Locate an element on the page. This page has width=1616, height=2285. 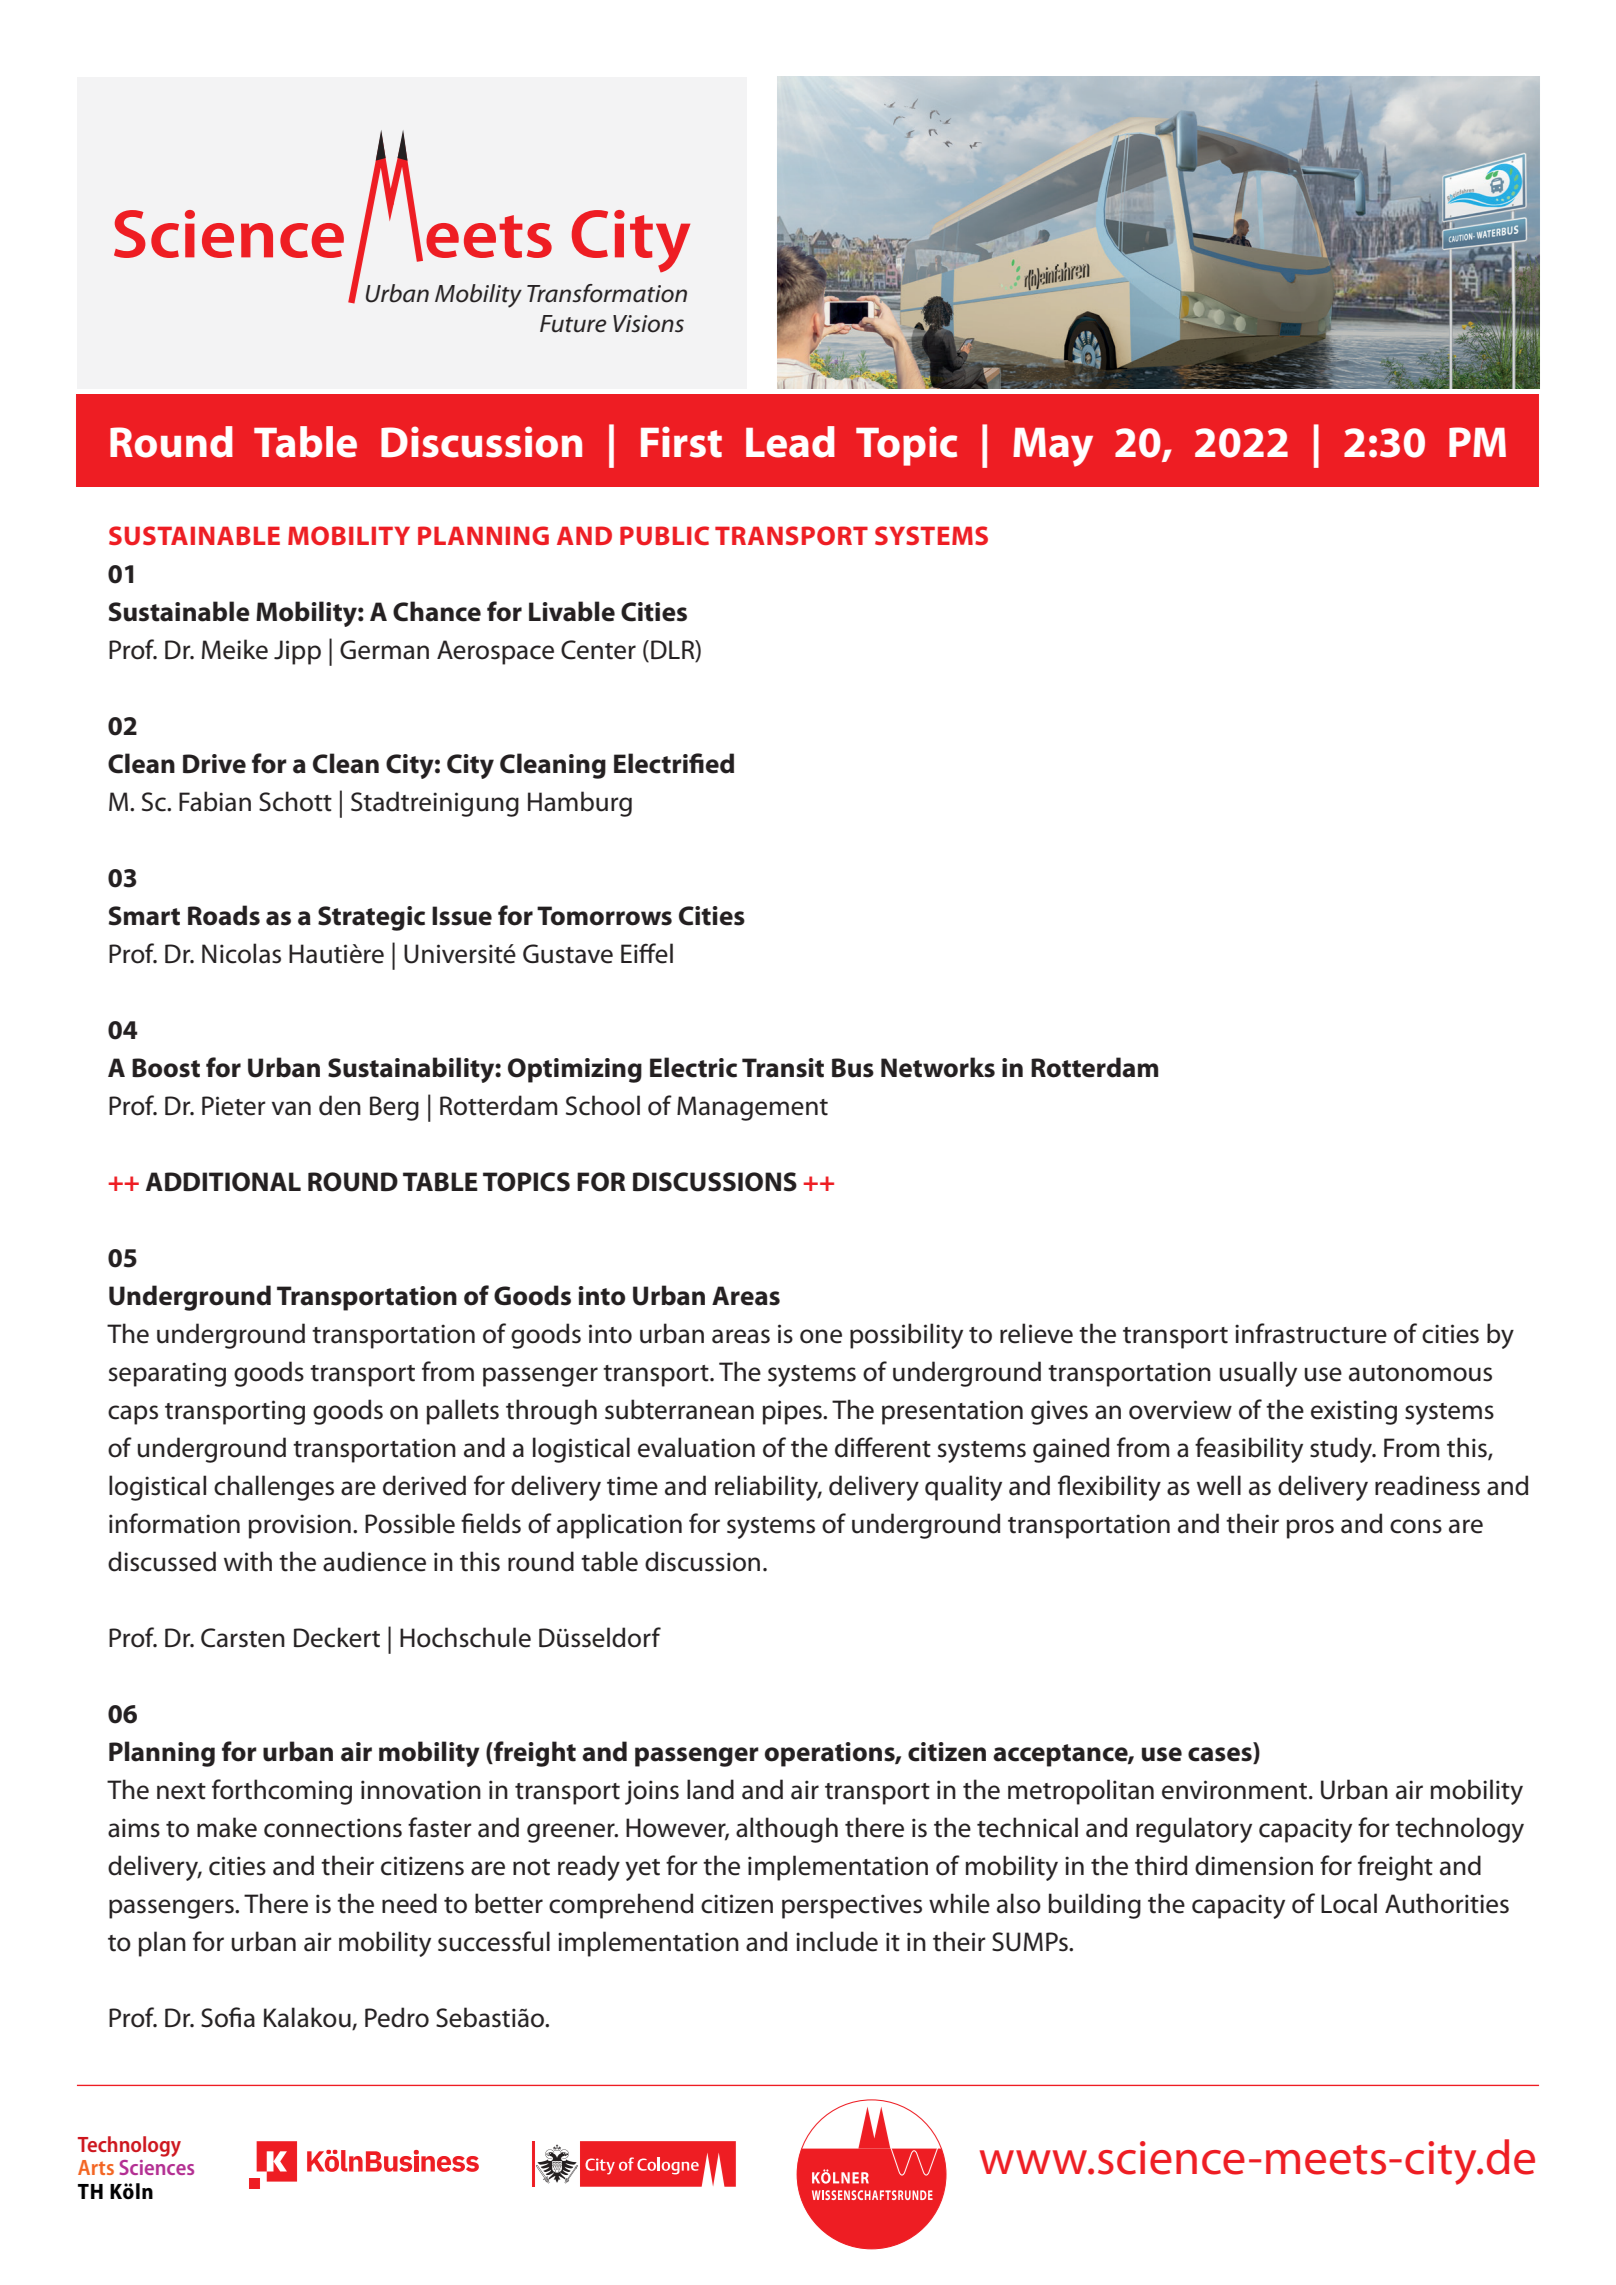
Eiffel is located at coordinates (647, 953).
